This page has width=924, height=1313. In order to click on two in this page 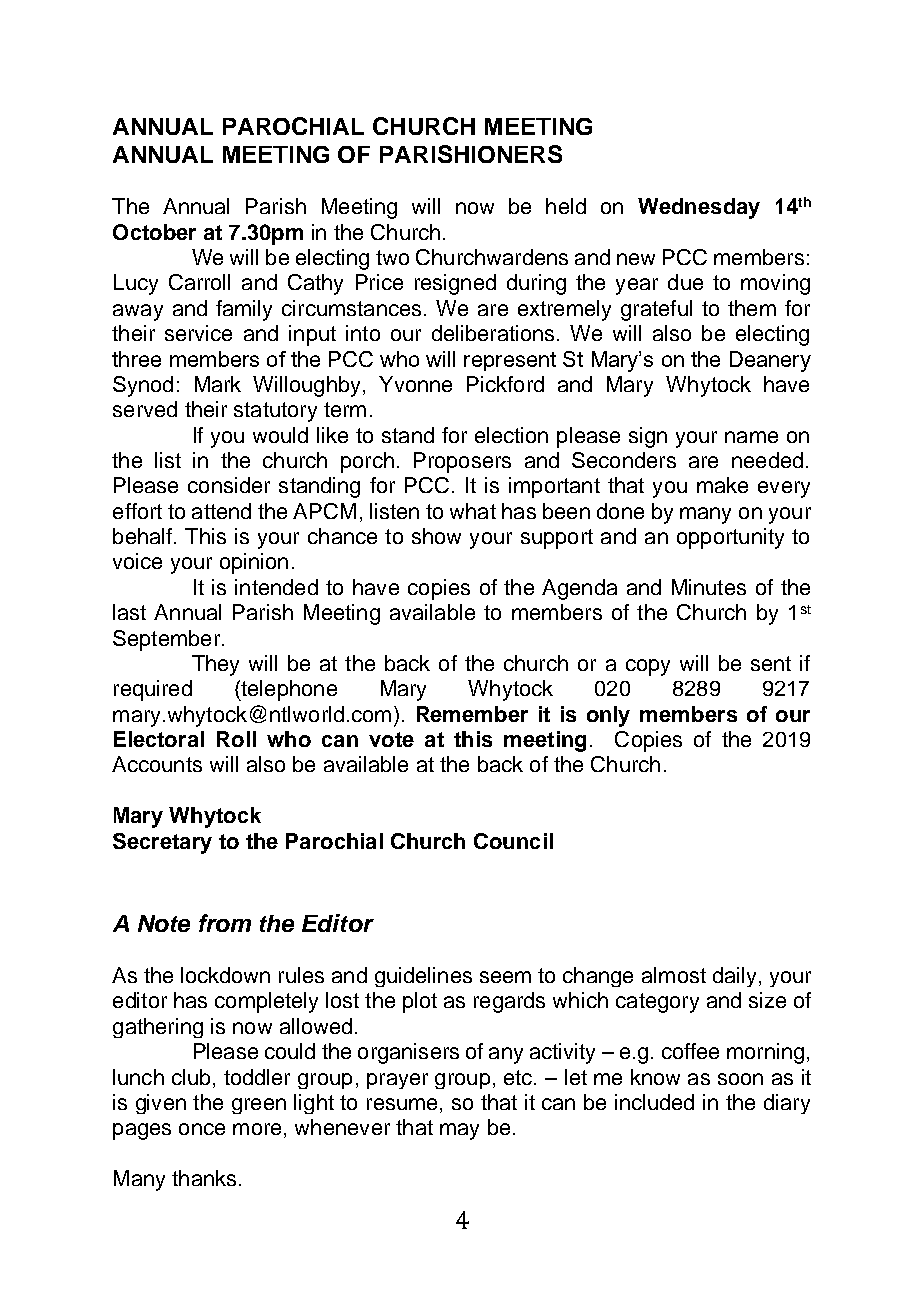, I will do `click(392, 257)`.
